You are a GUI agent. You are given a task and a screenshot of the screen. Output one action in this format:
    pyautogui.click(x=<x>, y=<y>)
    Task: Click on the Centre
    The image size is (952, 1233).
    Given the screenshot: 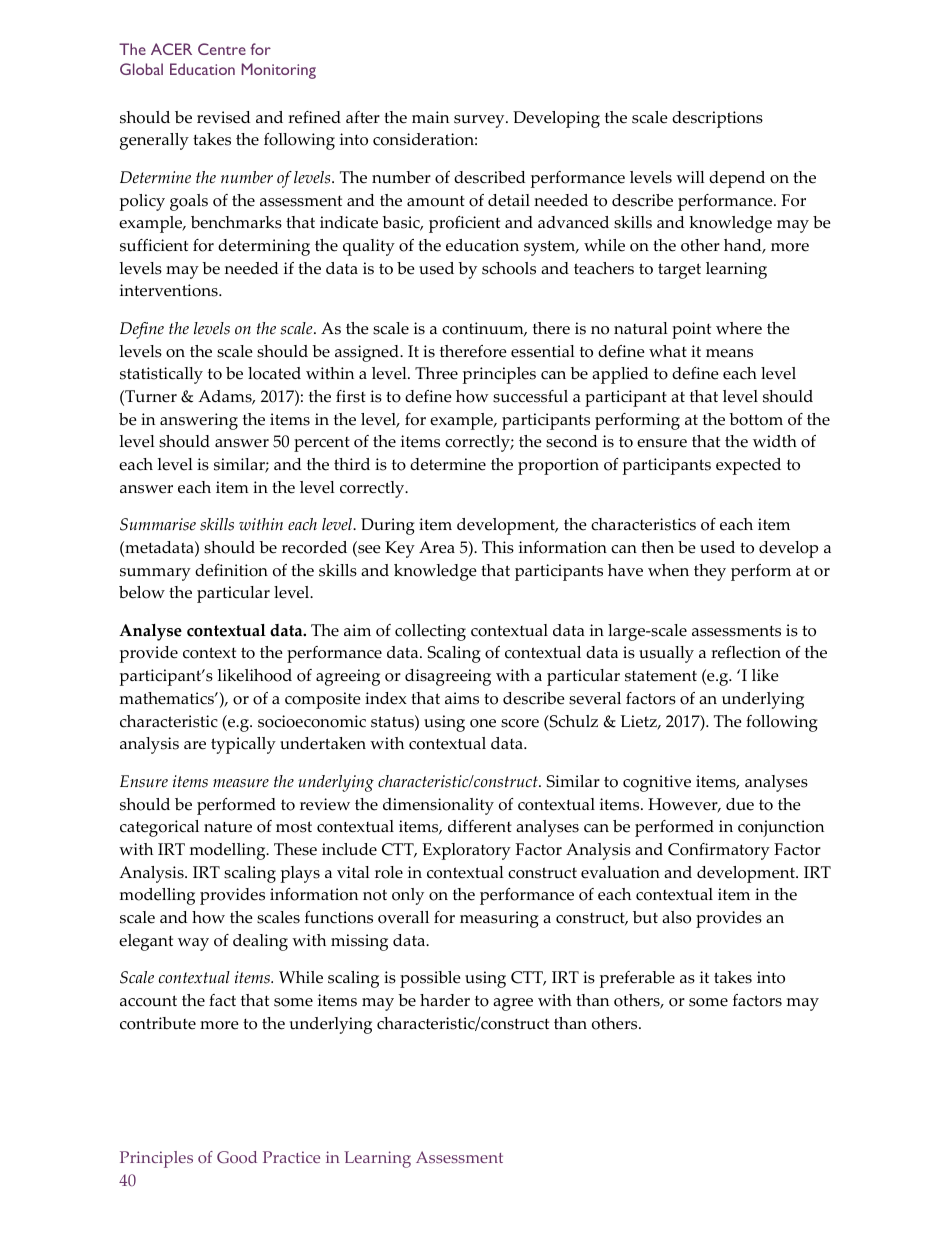 What is the action you would take?
    pyautogui.click(x=222, y=49)
